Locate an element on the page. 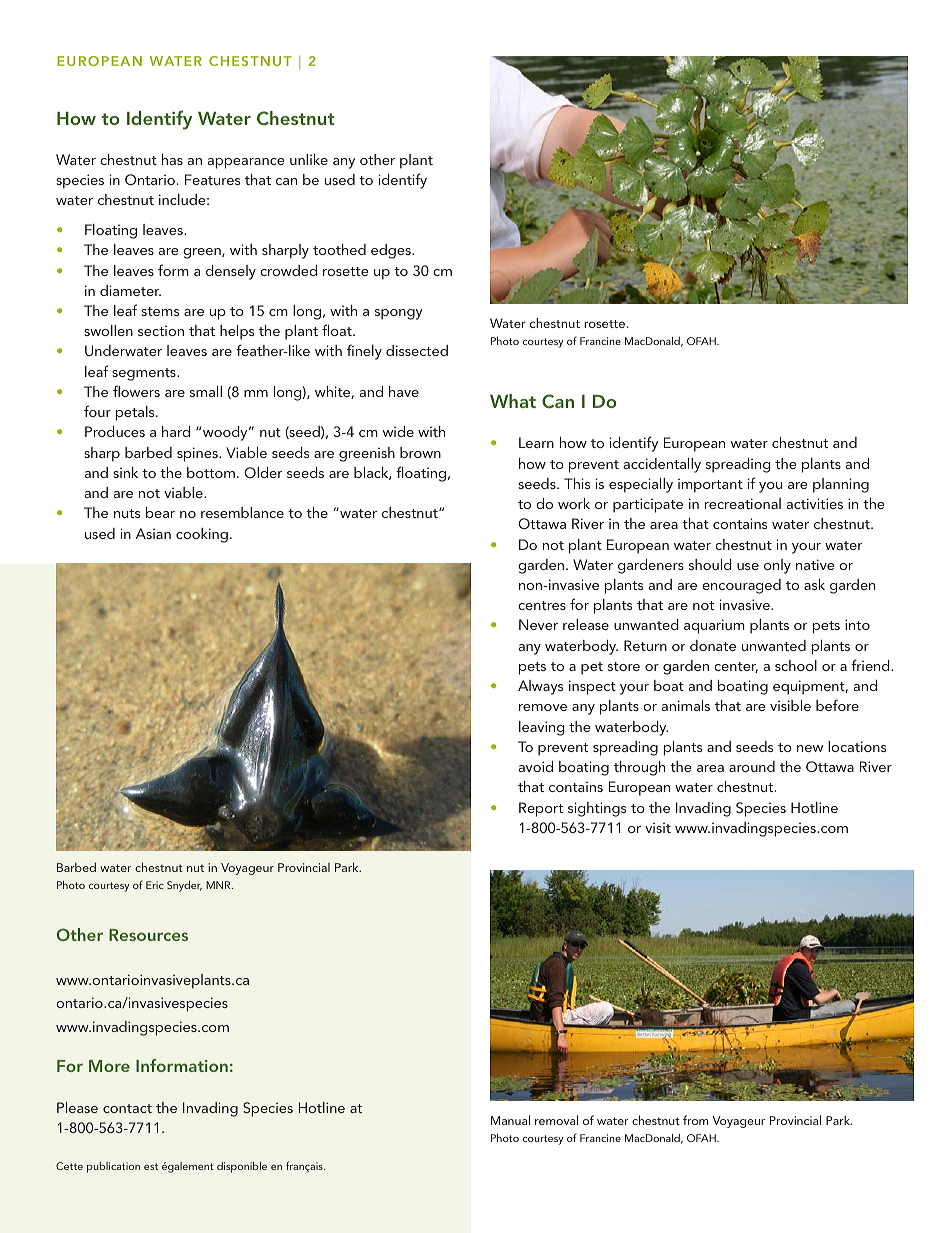 The image size is (952, 1233). around is located at coordinates (752, 766).
